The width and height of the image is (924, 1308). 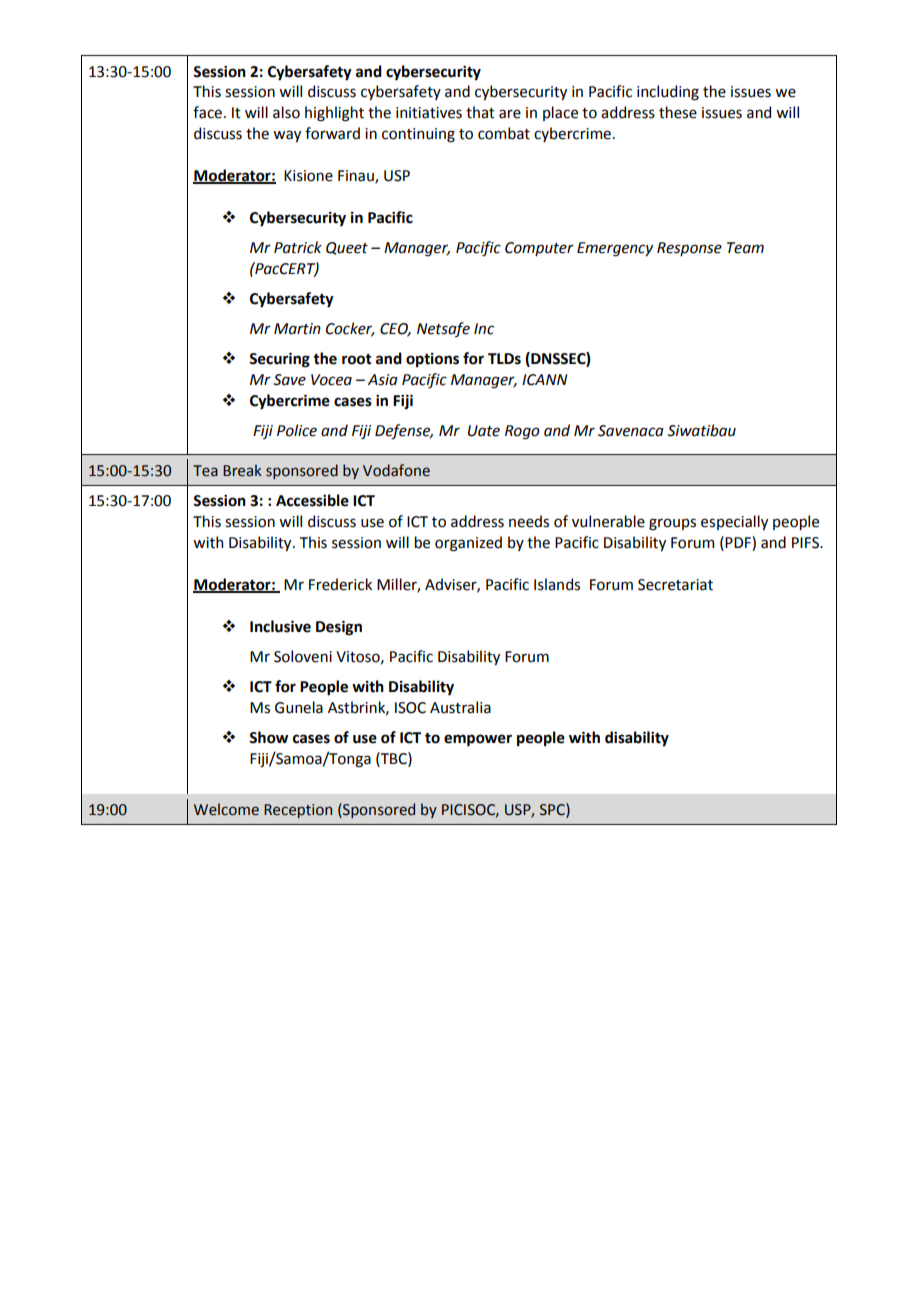 I want to click on that, so click(x=480, y=112).
